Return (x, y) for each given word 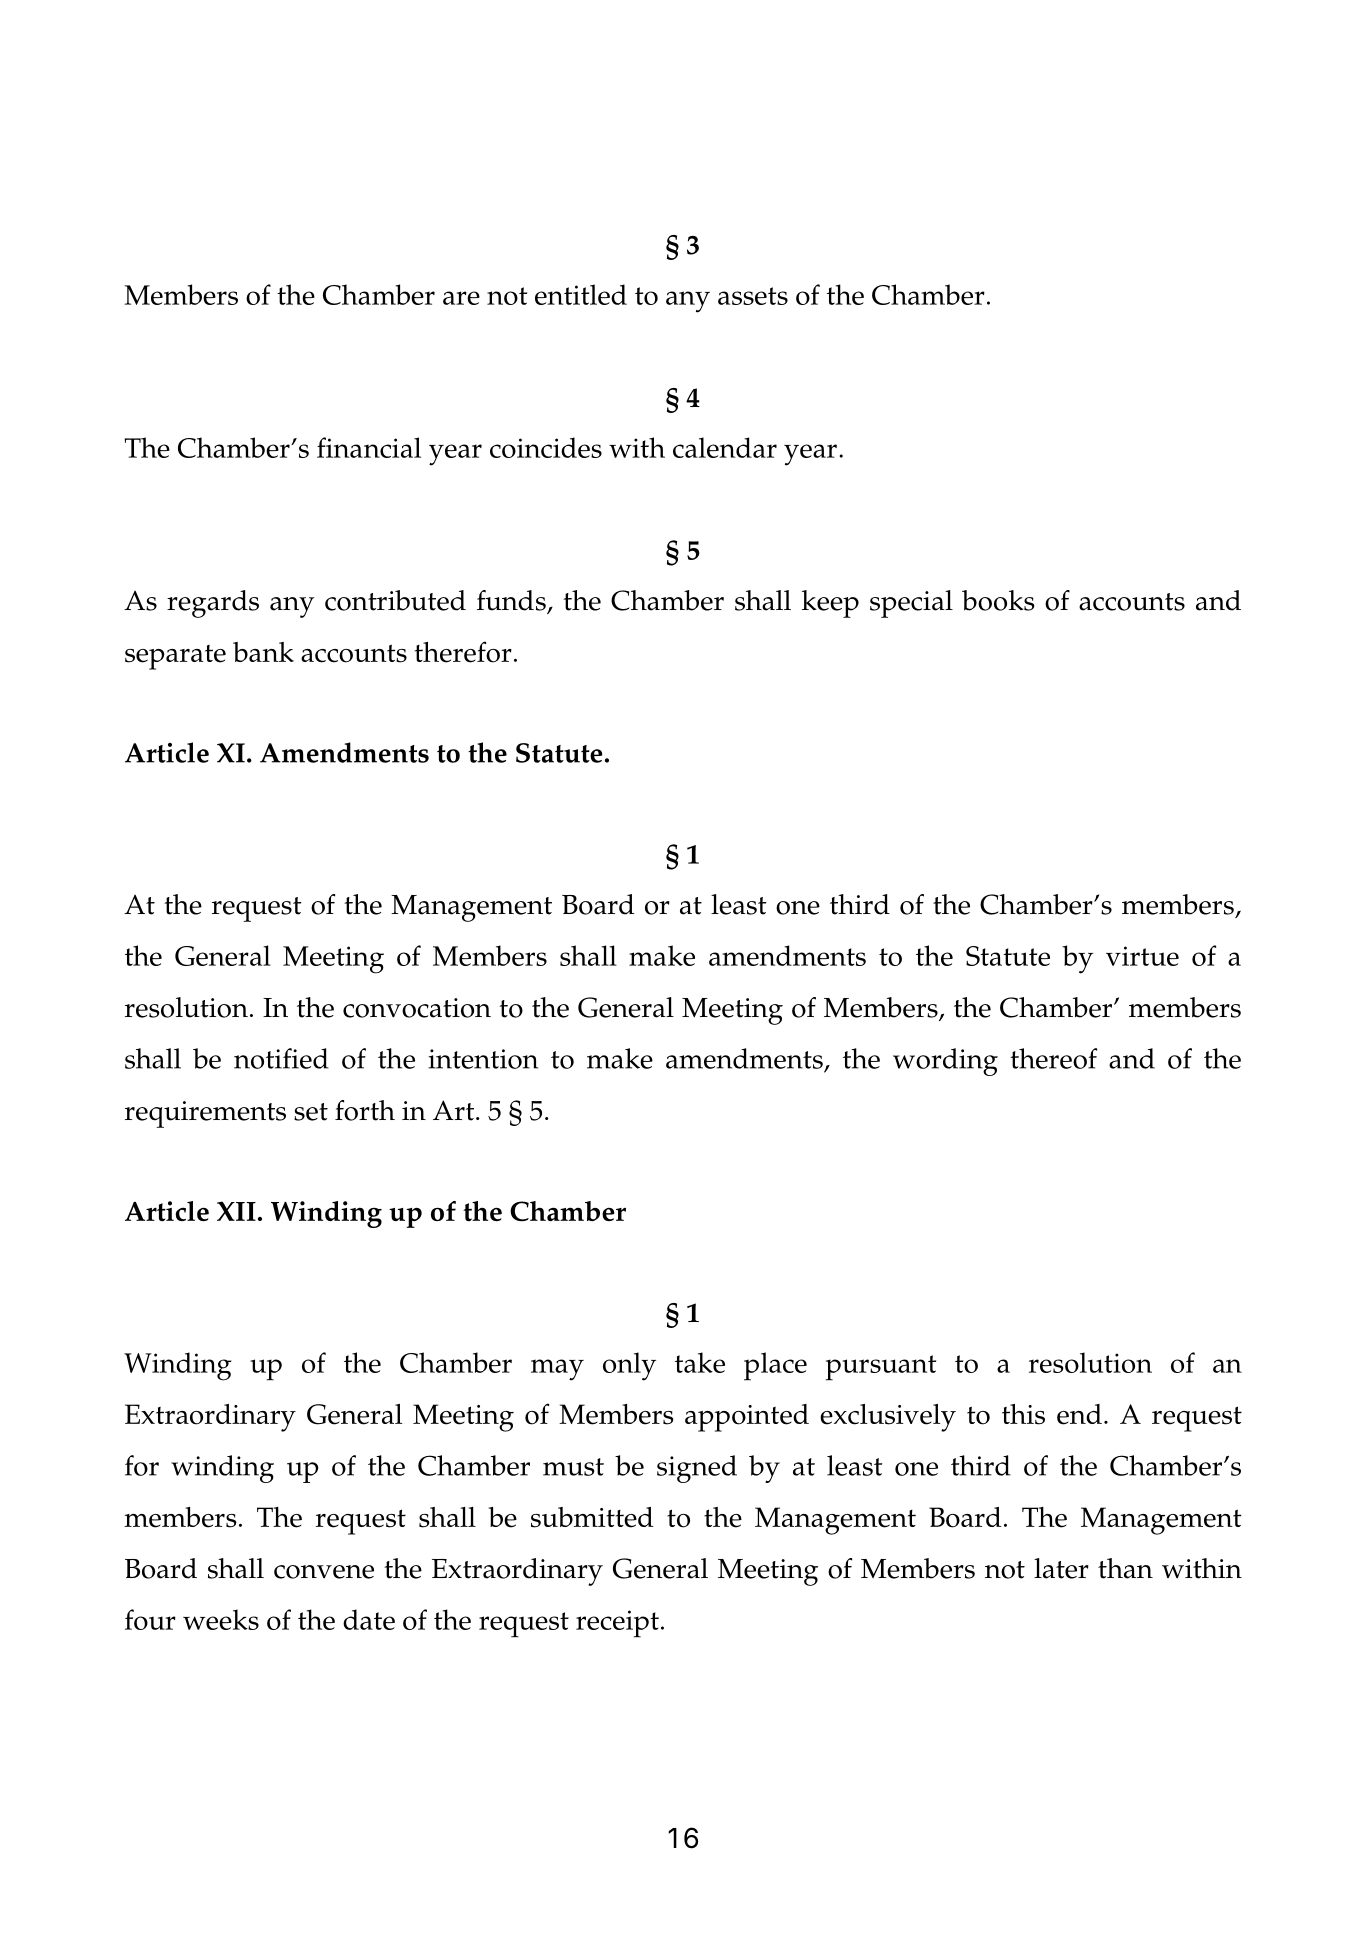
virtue (1142, 956)
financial (369, 447)
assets (753, 296)
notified (281, 1058)
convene (324, 1572)
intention (483, 1059)
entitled (581, 294)
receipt (617, 1624)
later (1061, 1568)
